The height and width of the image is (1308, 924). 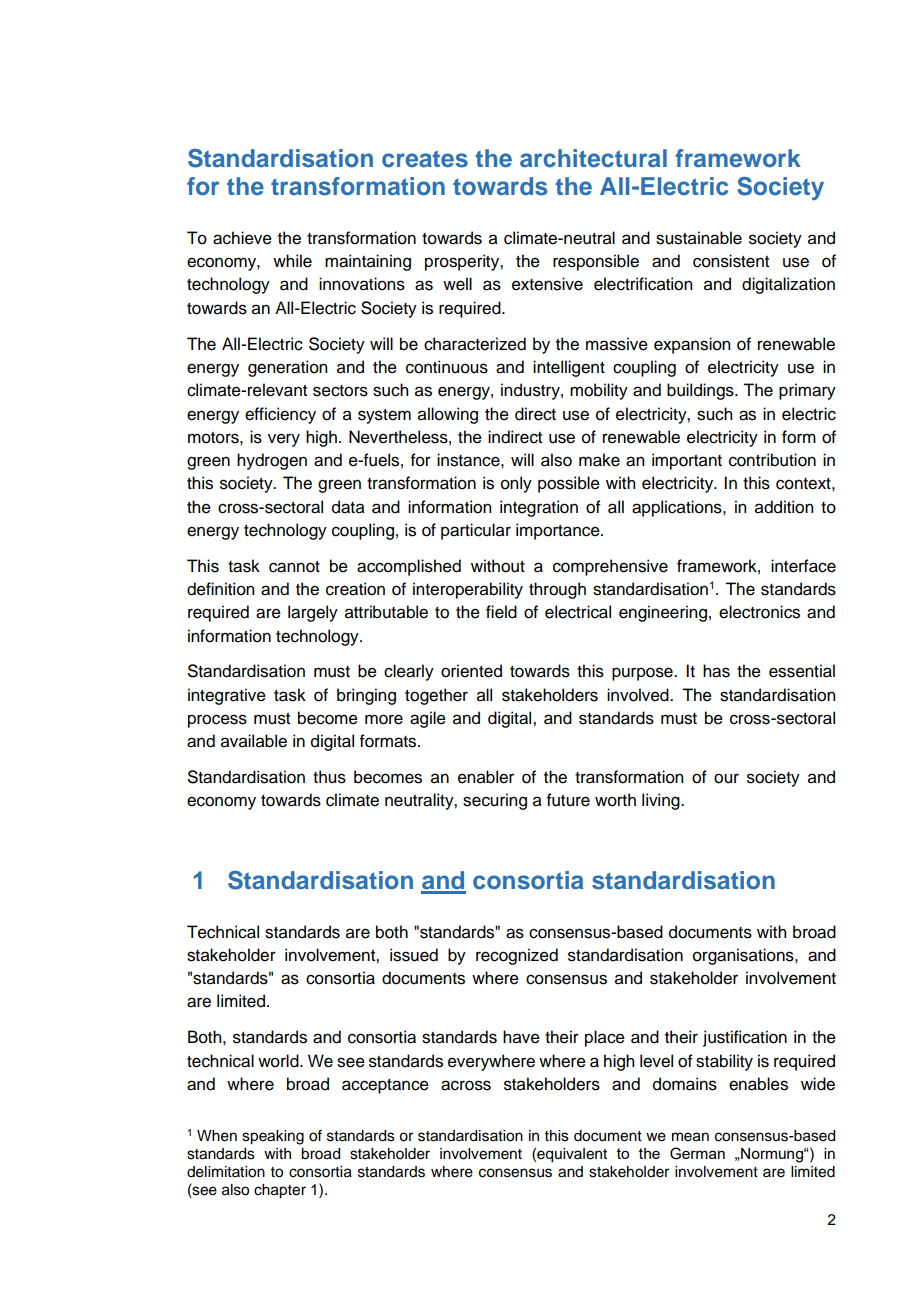 I want to click on achieve, so click(x=242, y=238).
